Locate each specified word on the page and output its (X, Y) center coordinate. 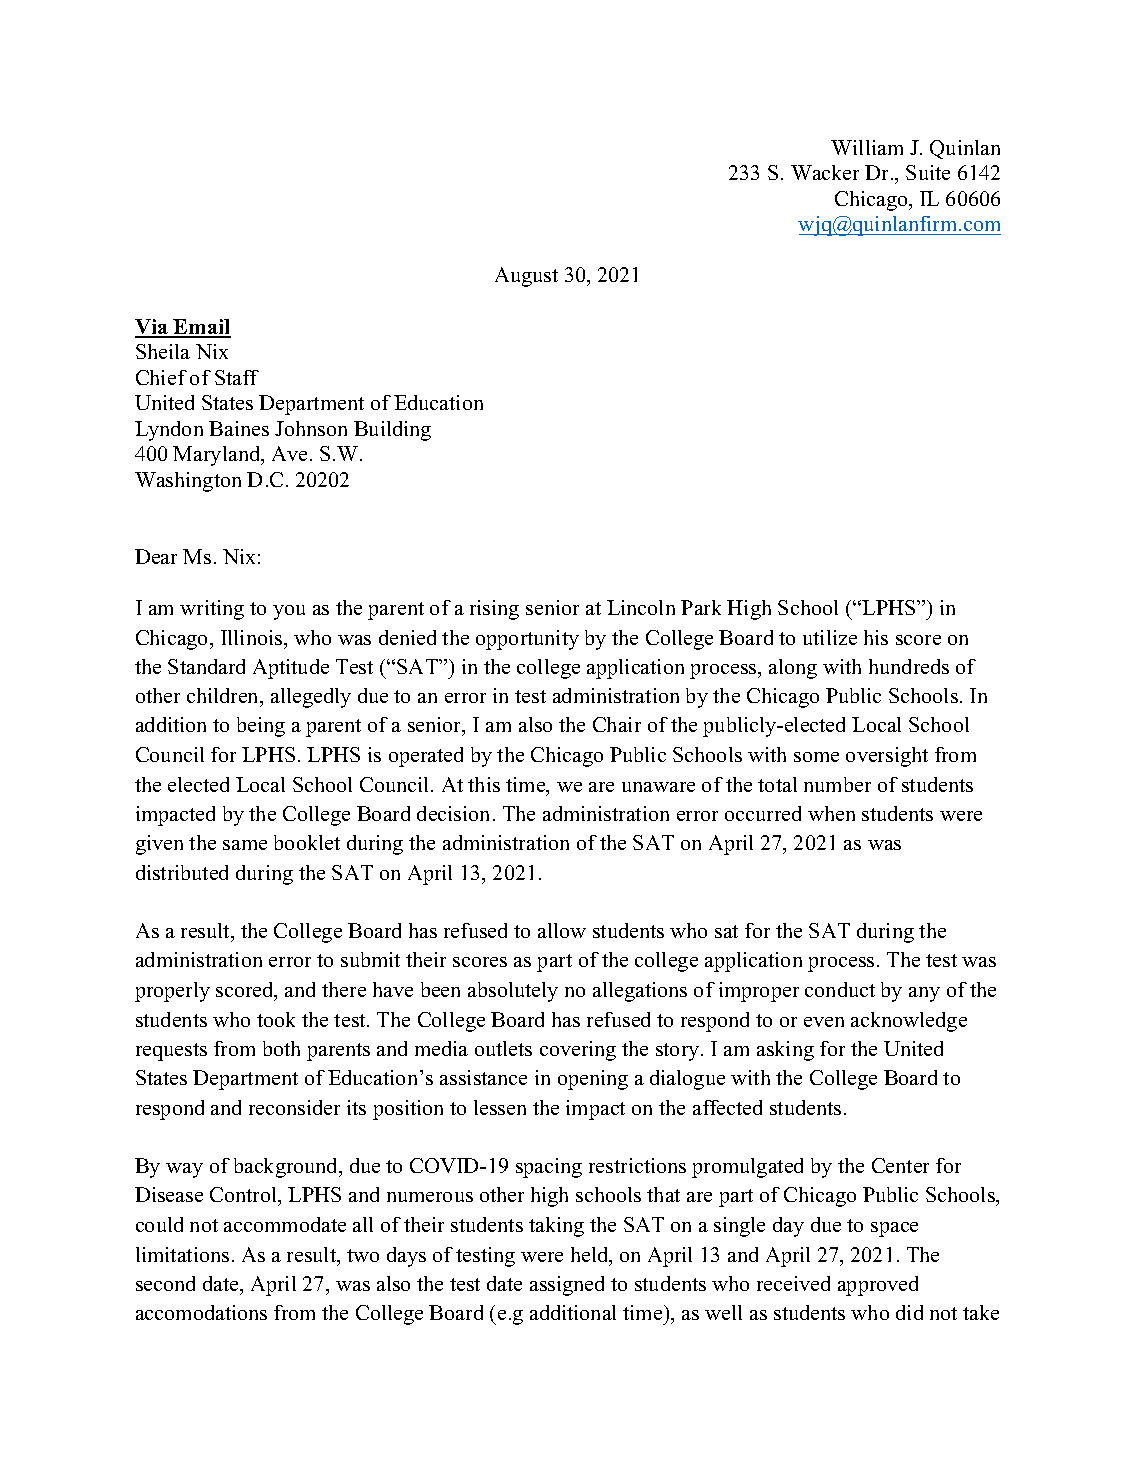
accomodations (201, 1312)
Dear (156, 556)
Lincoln (641, 607)
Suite (928, 172)
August (526, 277)
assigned (567, 1286)
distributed (182, 872)
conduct (840, 989)
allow (562, 930)
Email (201, 328)
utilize (830, 637)
